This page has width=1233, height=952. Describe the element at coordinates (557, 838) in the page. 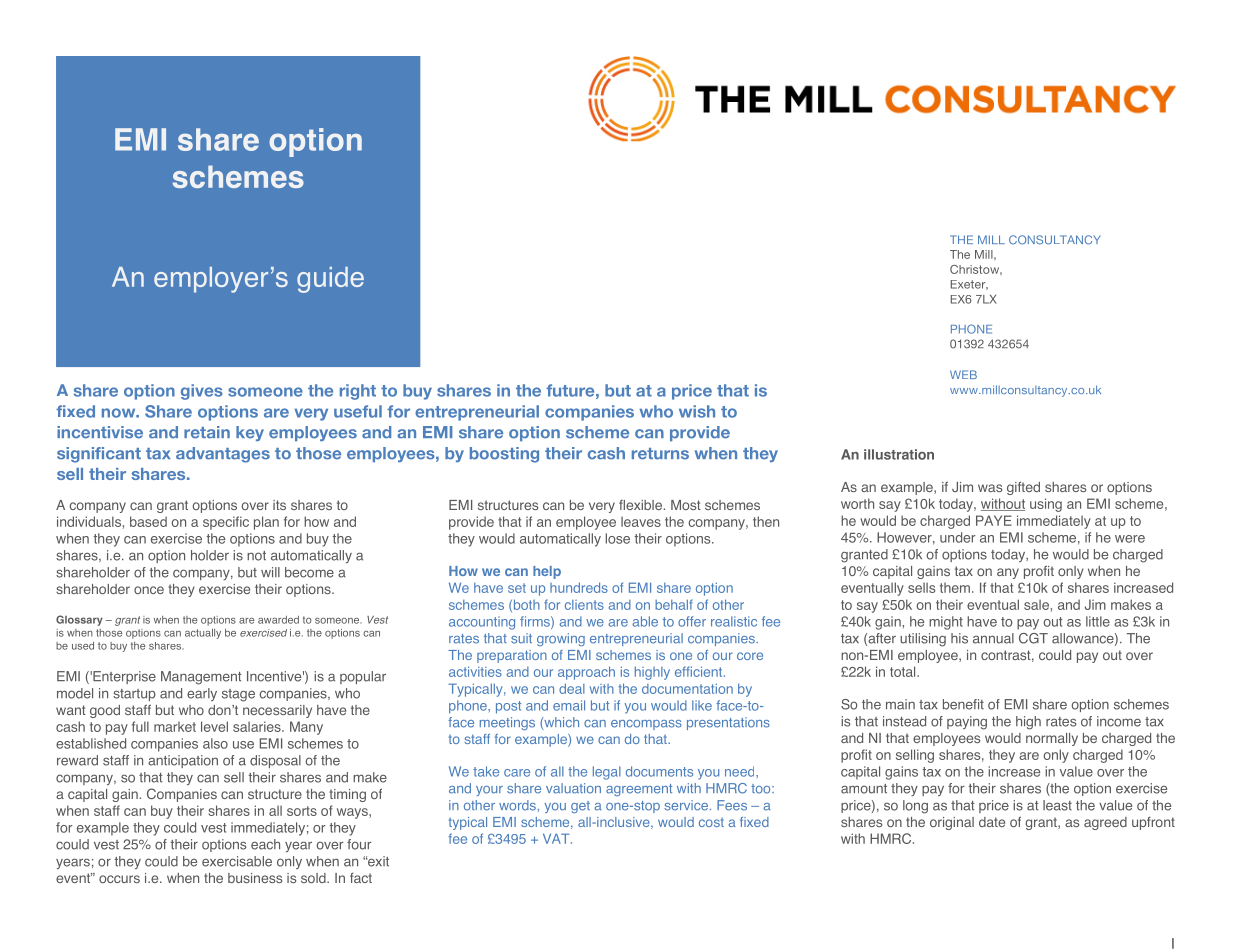

I see `VAT` at that location.
